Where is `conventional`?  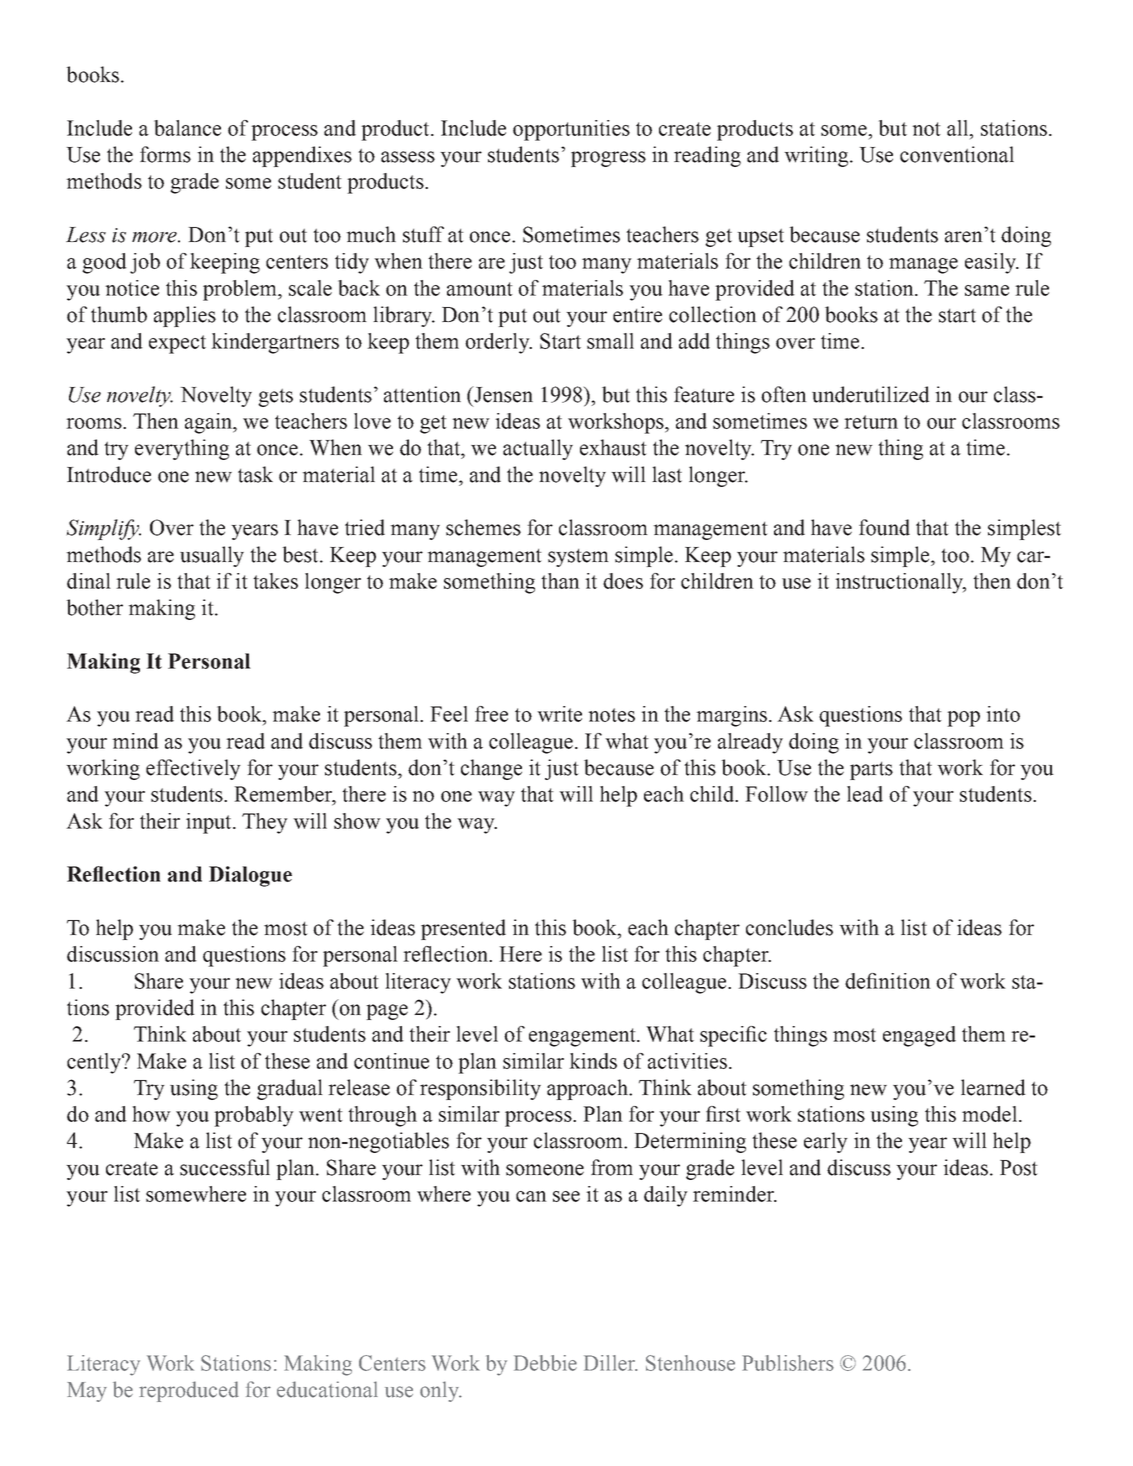 conventional is located at coordinates (957, 154).
